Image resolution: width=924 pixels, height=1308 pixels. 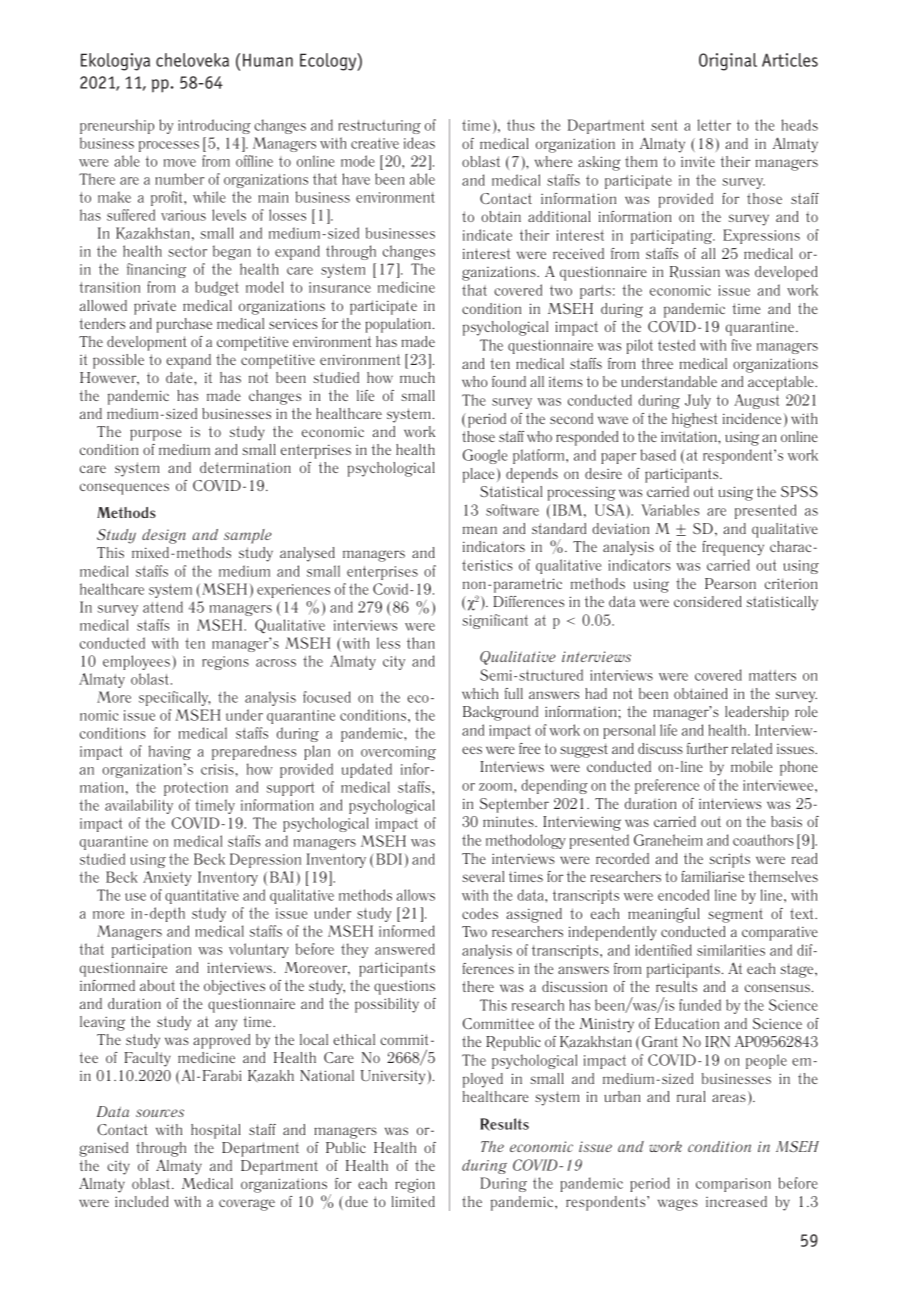 What do you see at coordinates (419, 143) in the screenshot?
I see `ideas` at bounding box center [419, 143].
